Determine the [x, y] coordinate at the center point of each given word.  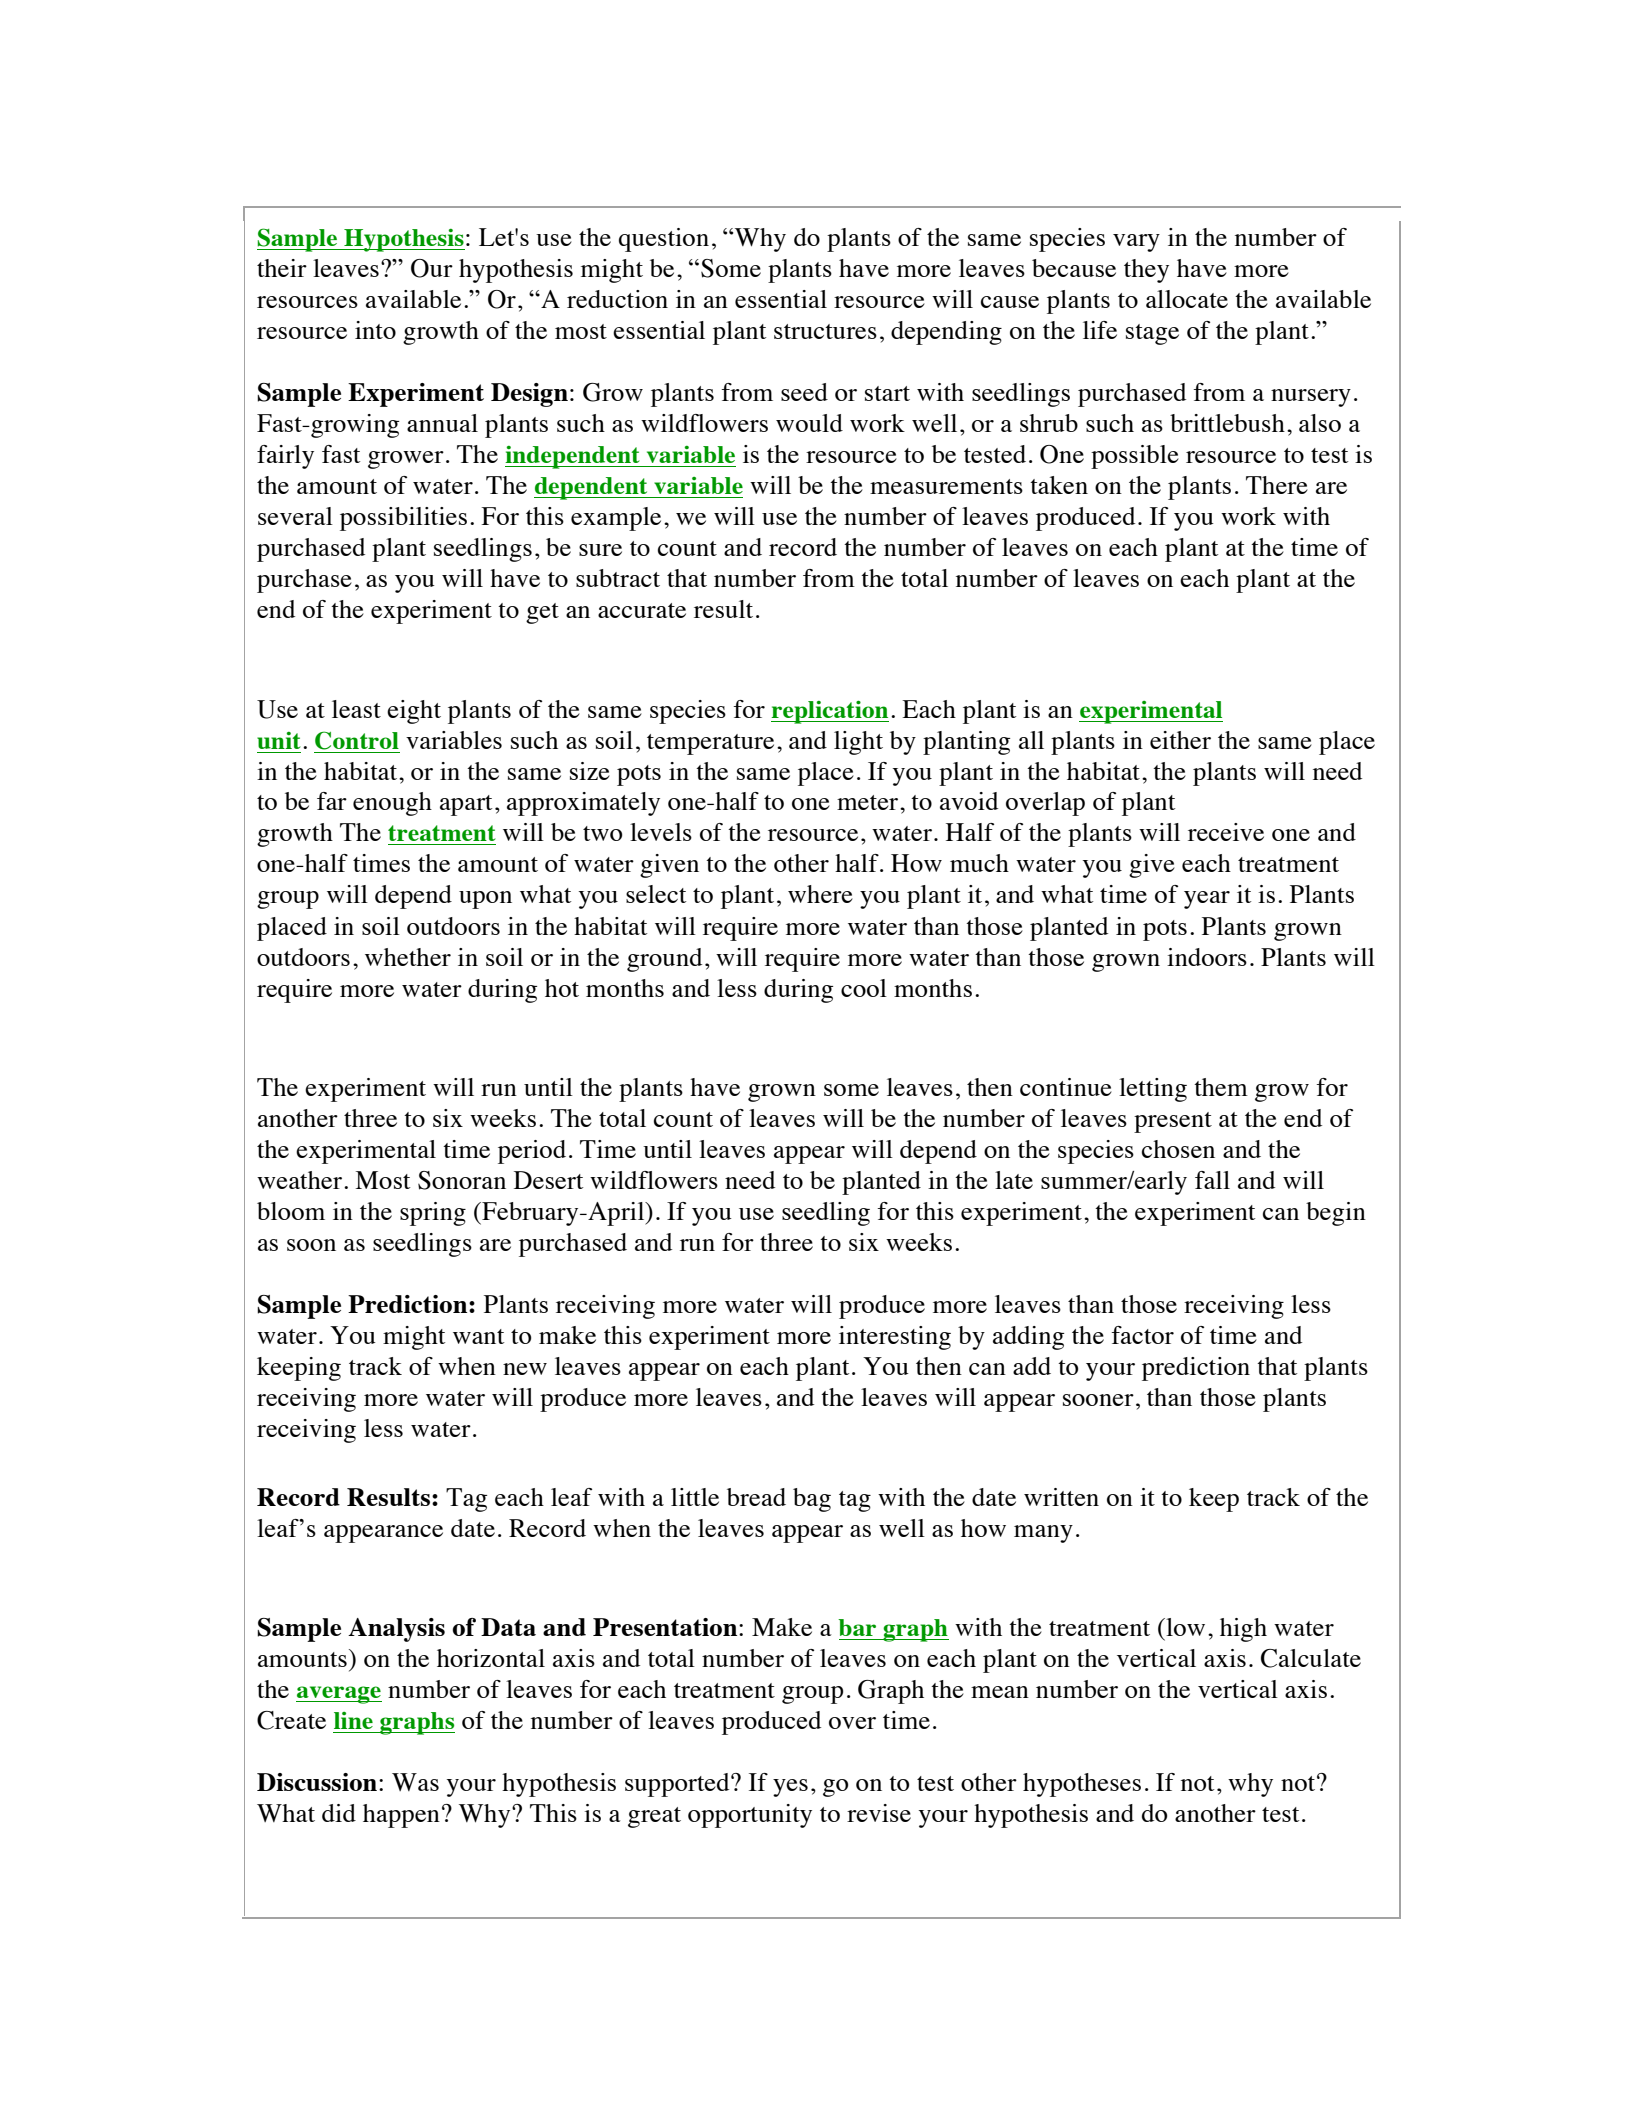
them [1221, 1087]
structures [825, 331]
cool [864, 988]
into [375, 330]
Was [415, 1782]
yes [790, 1788]
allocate [1187, 299]
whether [408, 957]
